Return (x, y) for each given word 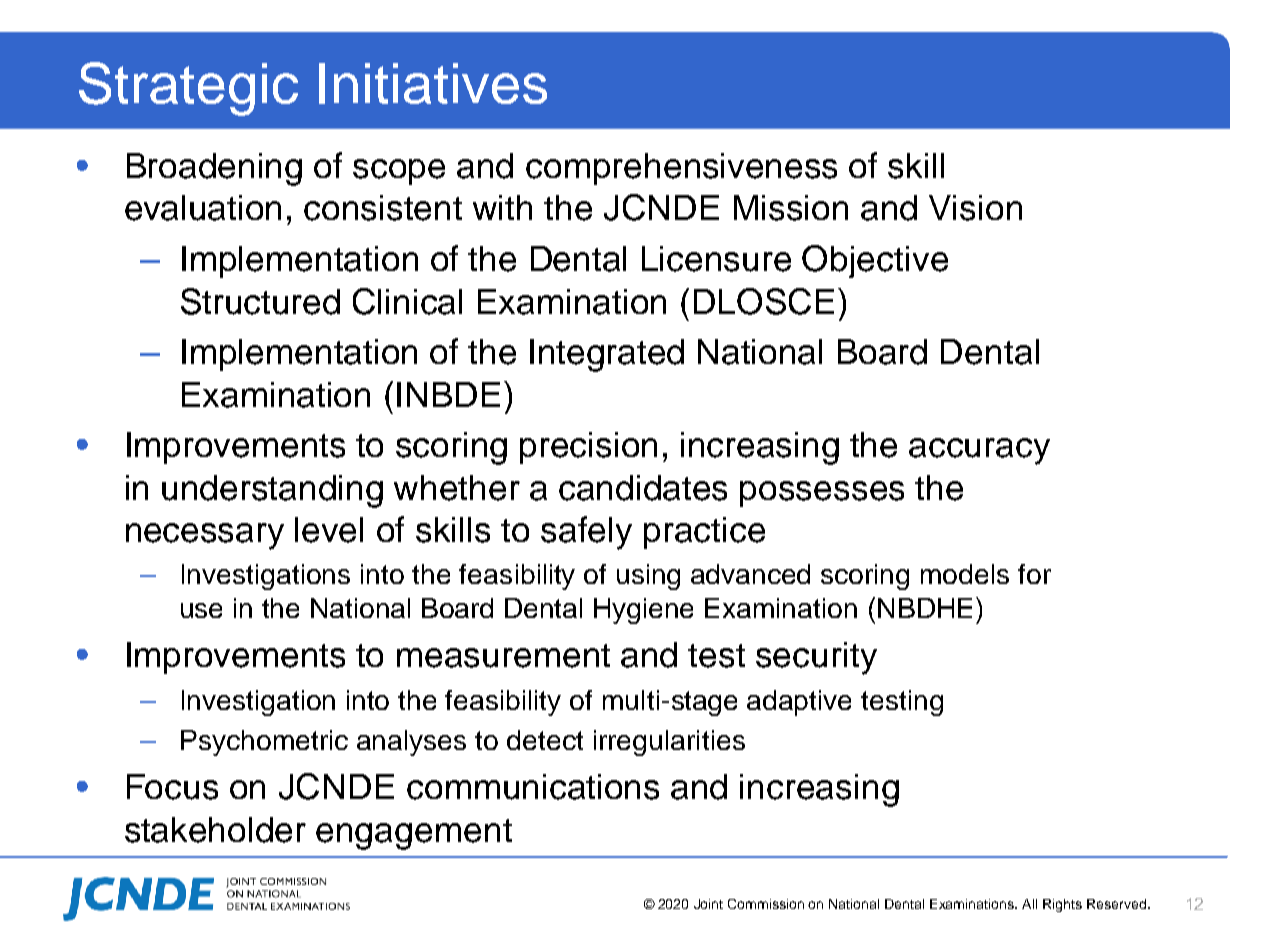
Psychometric (264, 743)
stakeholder (215, 830)
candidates (643, 488)
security (816, 658)
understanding (272, 491)
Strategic (188, 89)
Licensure (716, 259)
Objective (875, 261)
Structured (260, 301)
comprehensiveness (681, 169)
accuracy (979, 451)
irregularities (669, 743)
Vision (975, 208)
